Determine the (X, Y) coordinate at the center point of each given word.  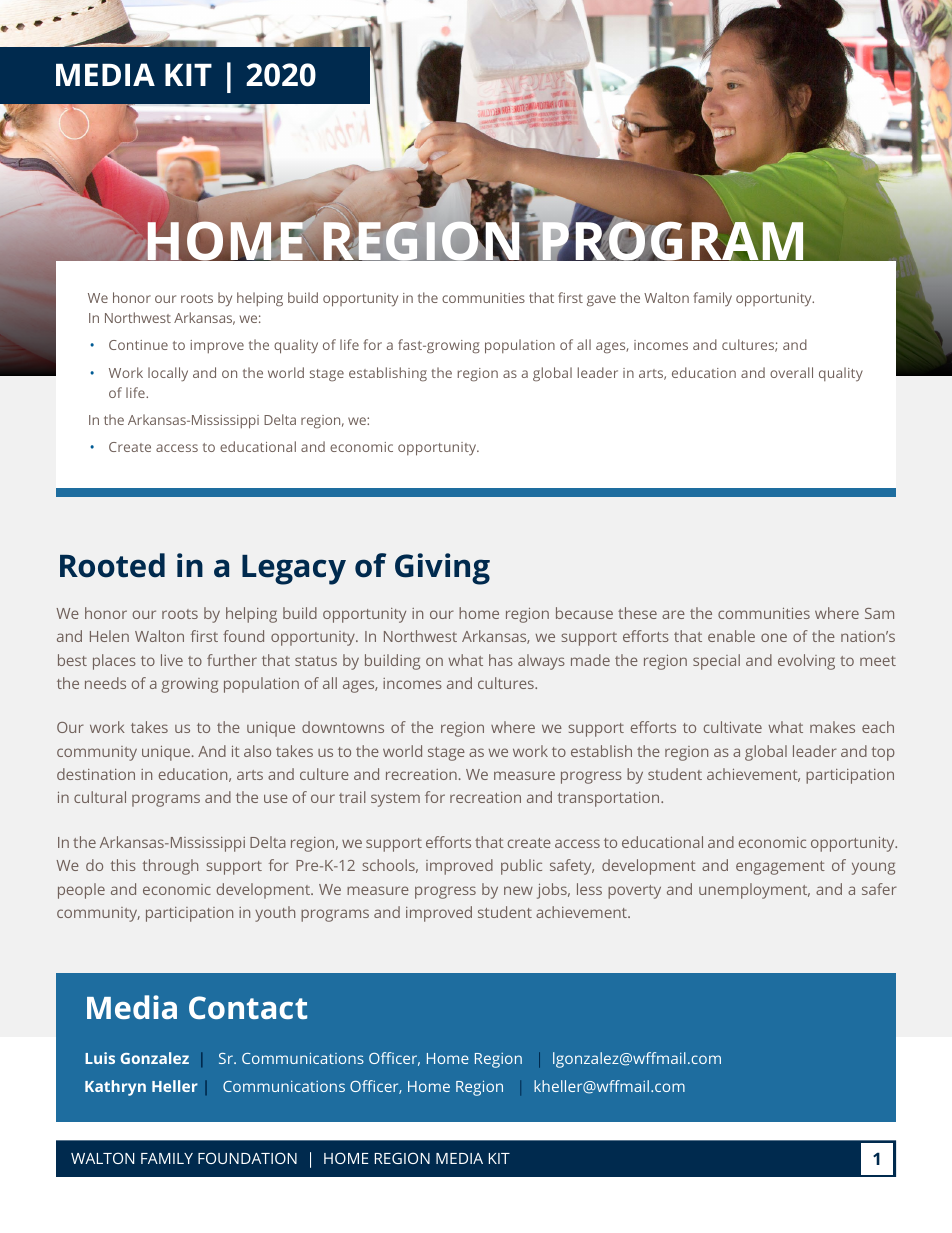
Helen (109, 636)
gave (601, 301)
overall (791, 372)
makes (832, 727)
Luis (100, 1058)
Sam (879, 613)
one (774, 637)
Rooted (112, 565)
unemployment (754, 891)
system (395, 800)
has (501, 660)
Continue (138, 345)
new (518, 890)
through (170, 867)
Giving (442, 569)
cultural (100, 797)
